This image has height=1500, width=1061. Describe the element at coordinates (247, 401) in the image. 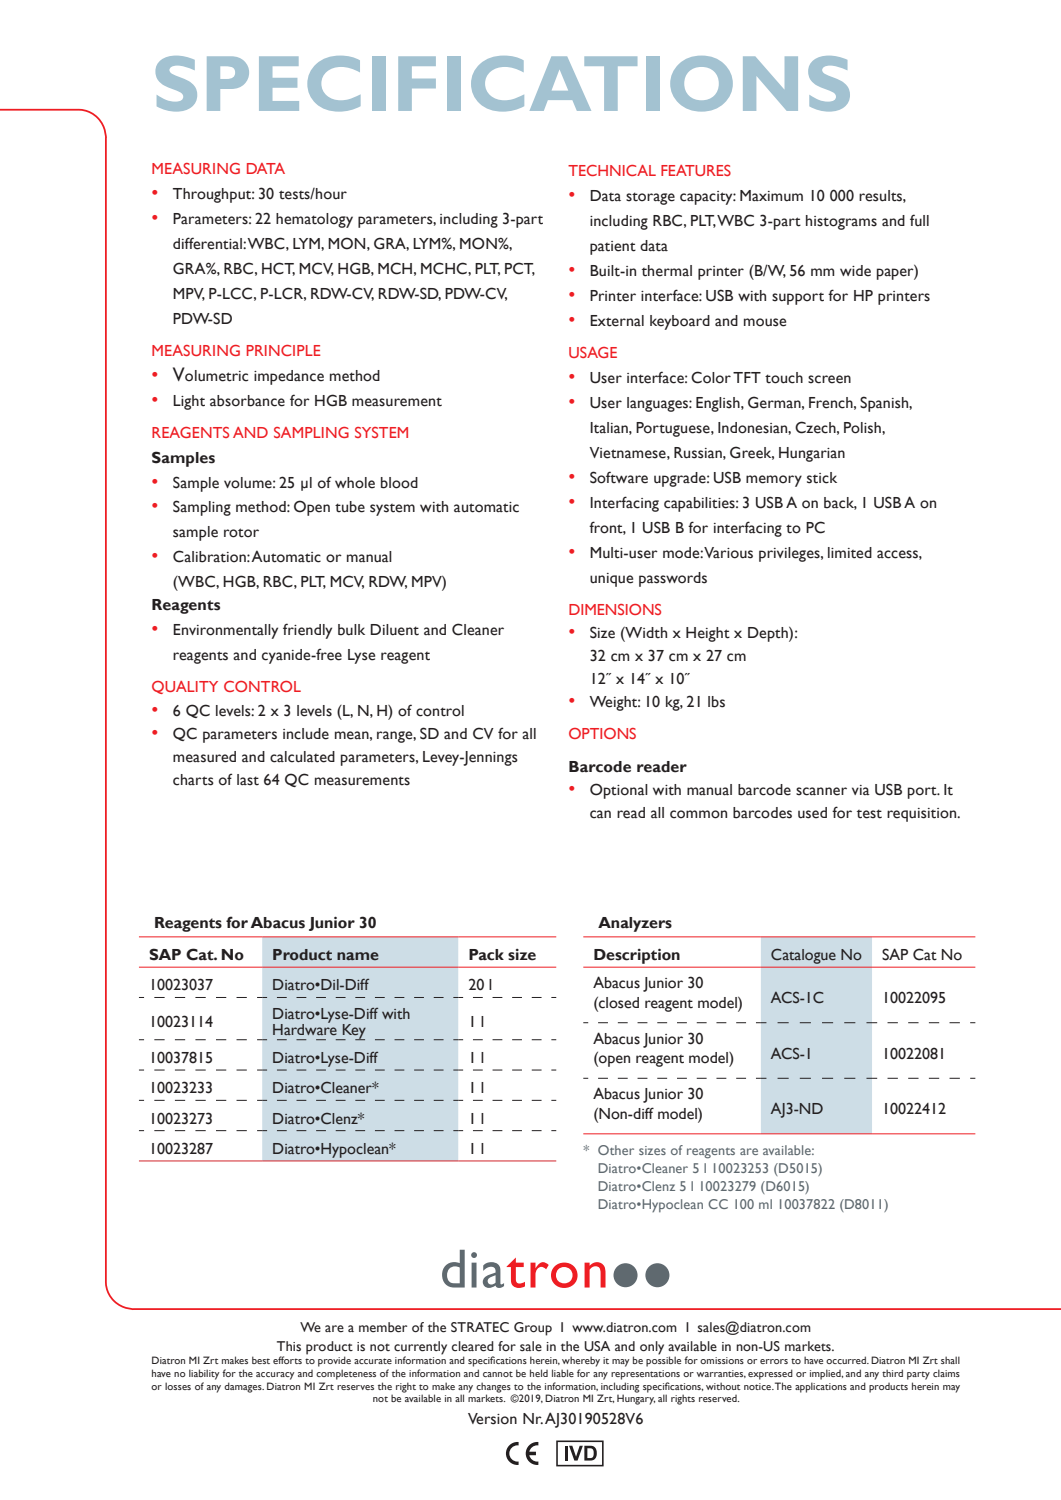

I see `absorbance` at that location.
